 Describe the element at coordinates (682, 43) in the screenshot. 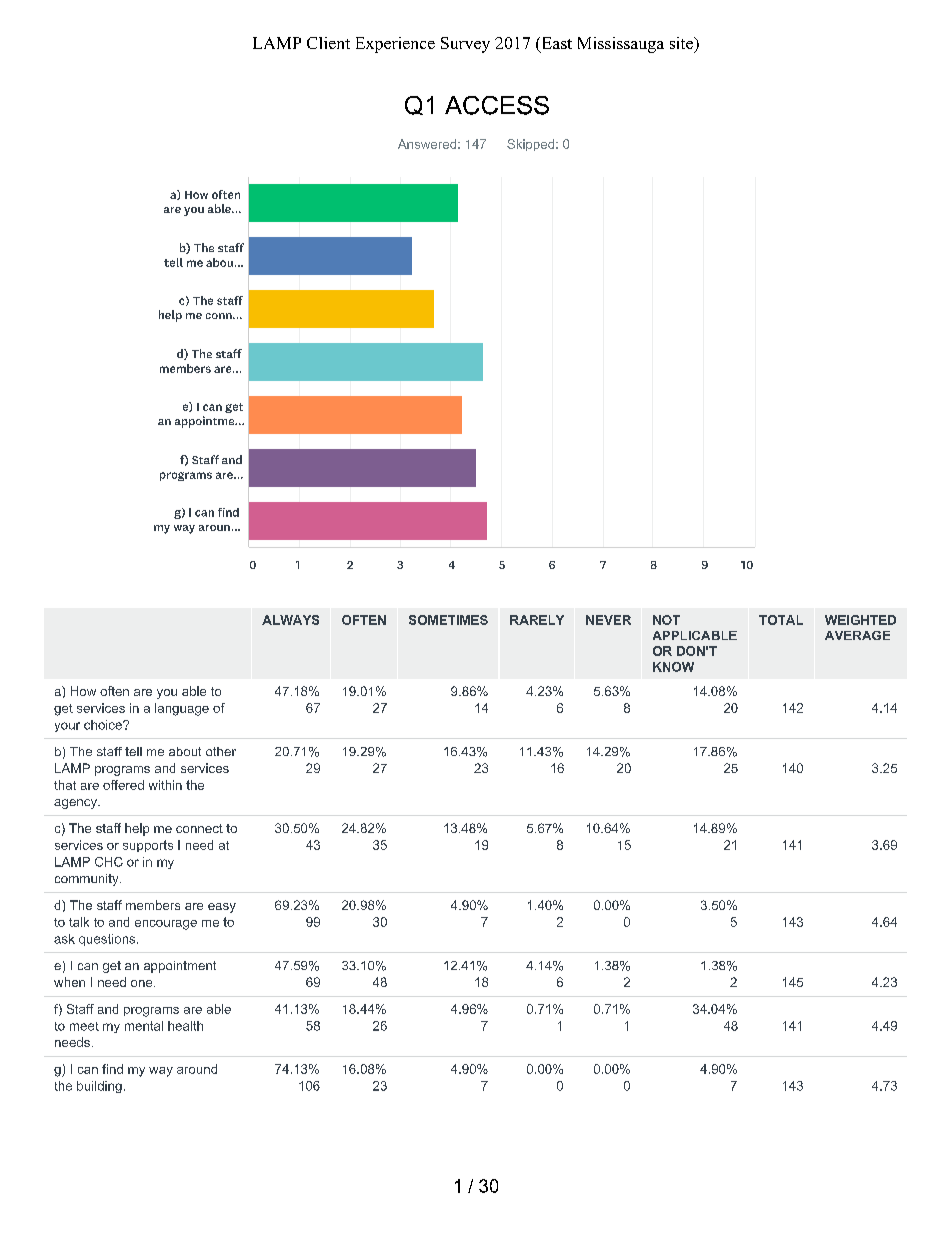

I see `site` at that location.
